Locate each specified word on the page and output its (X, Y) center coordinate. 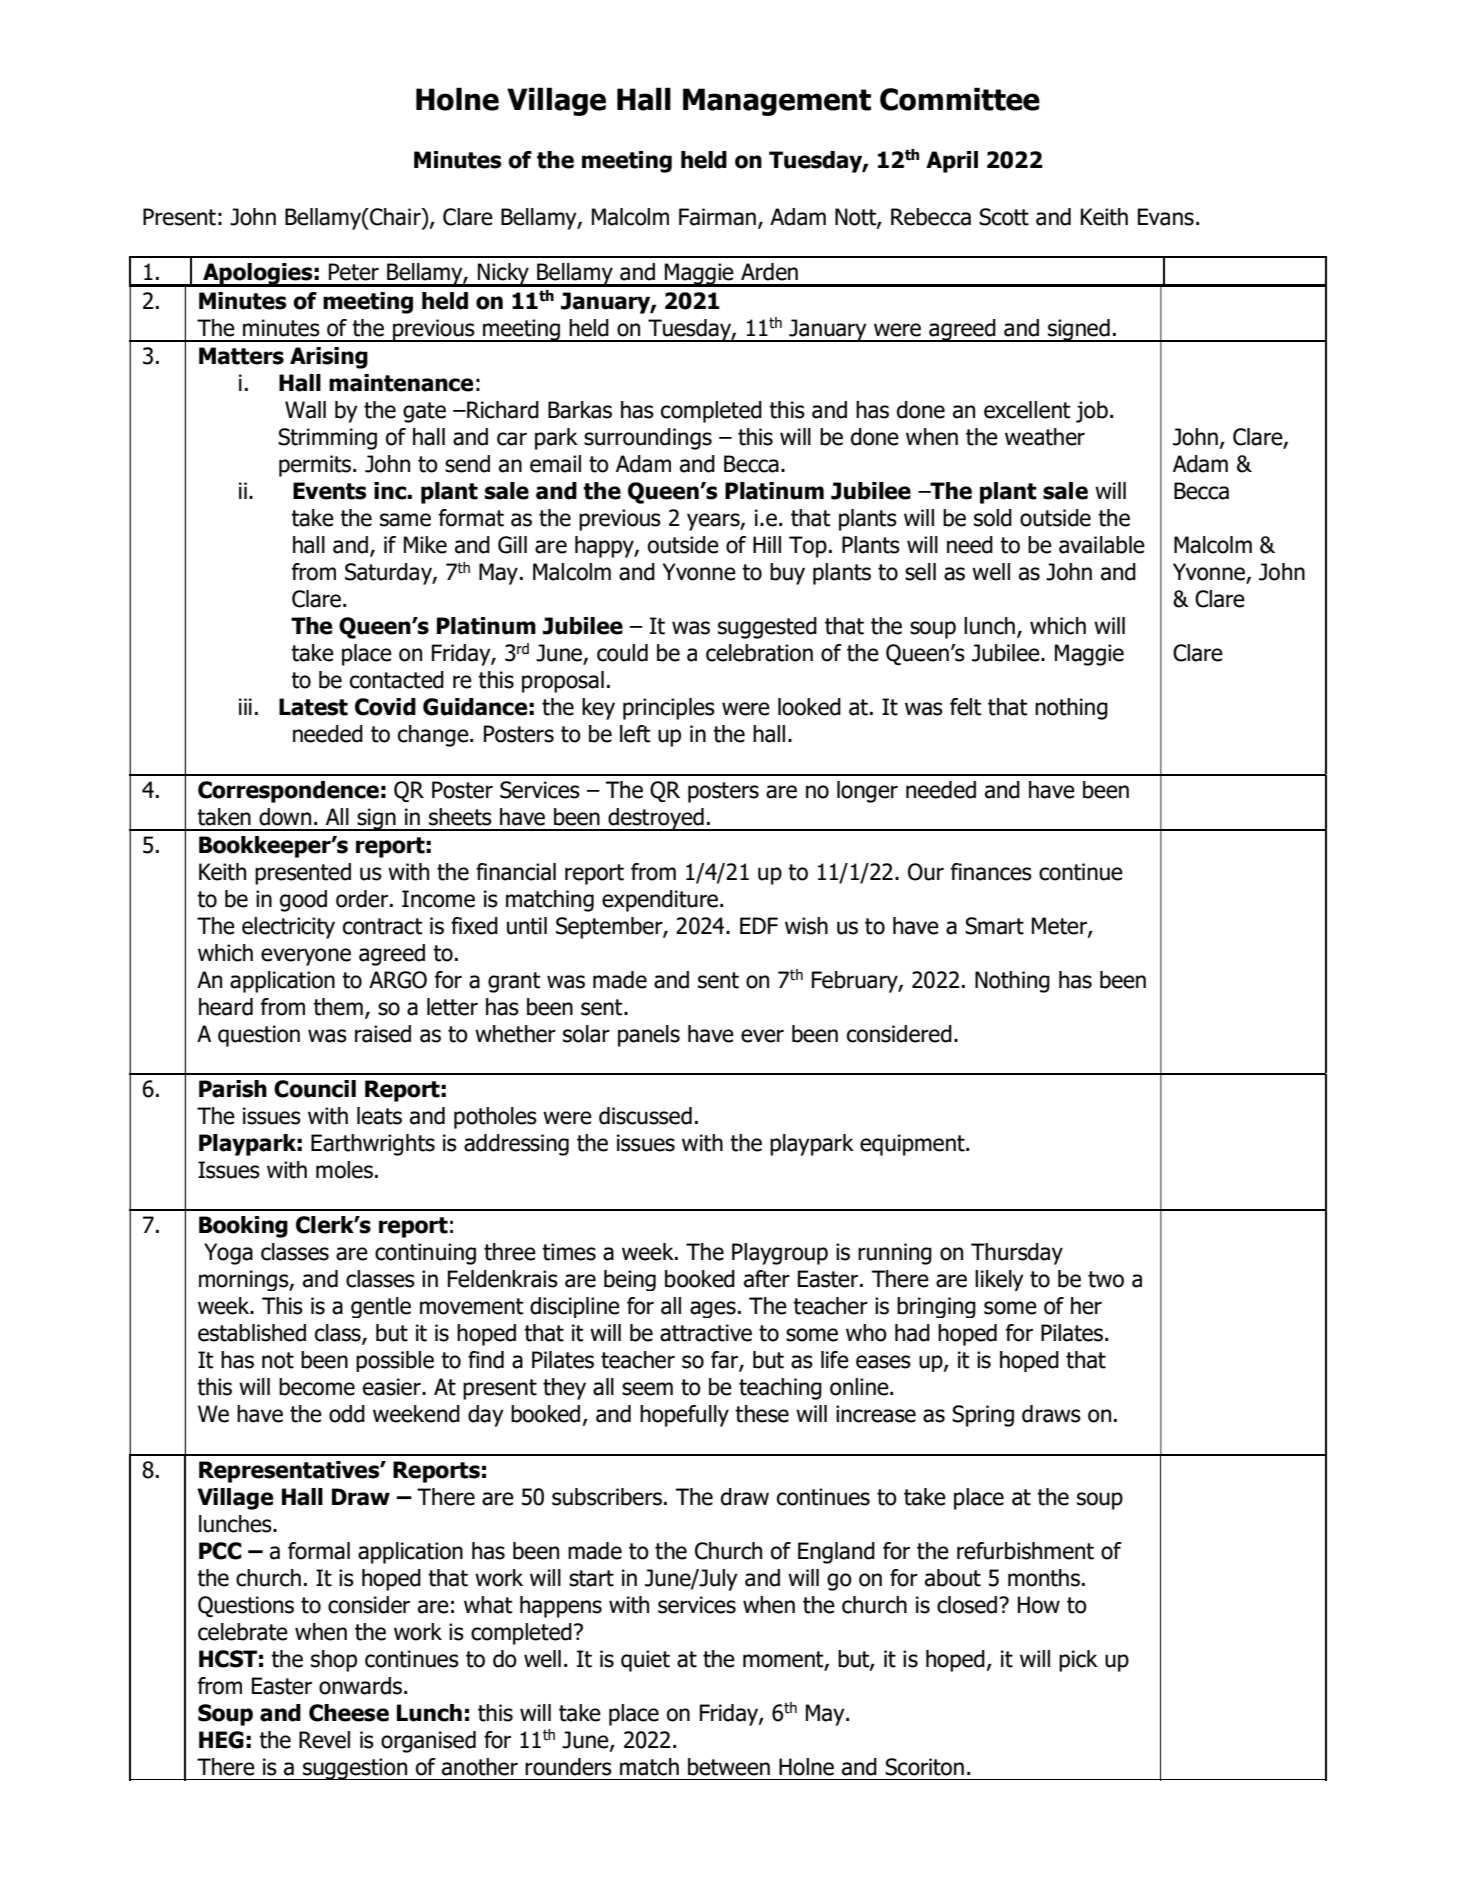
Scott (1004, 217)
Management (777, 102)
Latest (313, 707)
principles (669, 709)
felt (966, 707)
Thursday (1017, 1254)
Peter (354, 272)
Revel (324, 1740)
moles (344, 1170)
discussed (645, 1116)
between (729, 1767)
